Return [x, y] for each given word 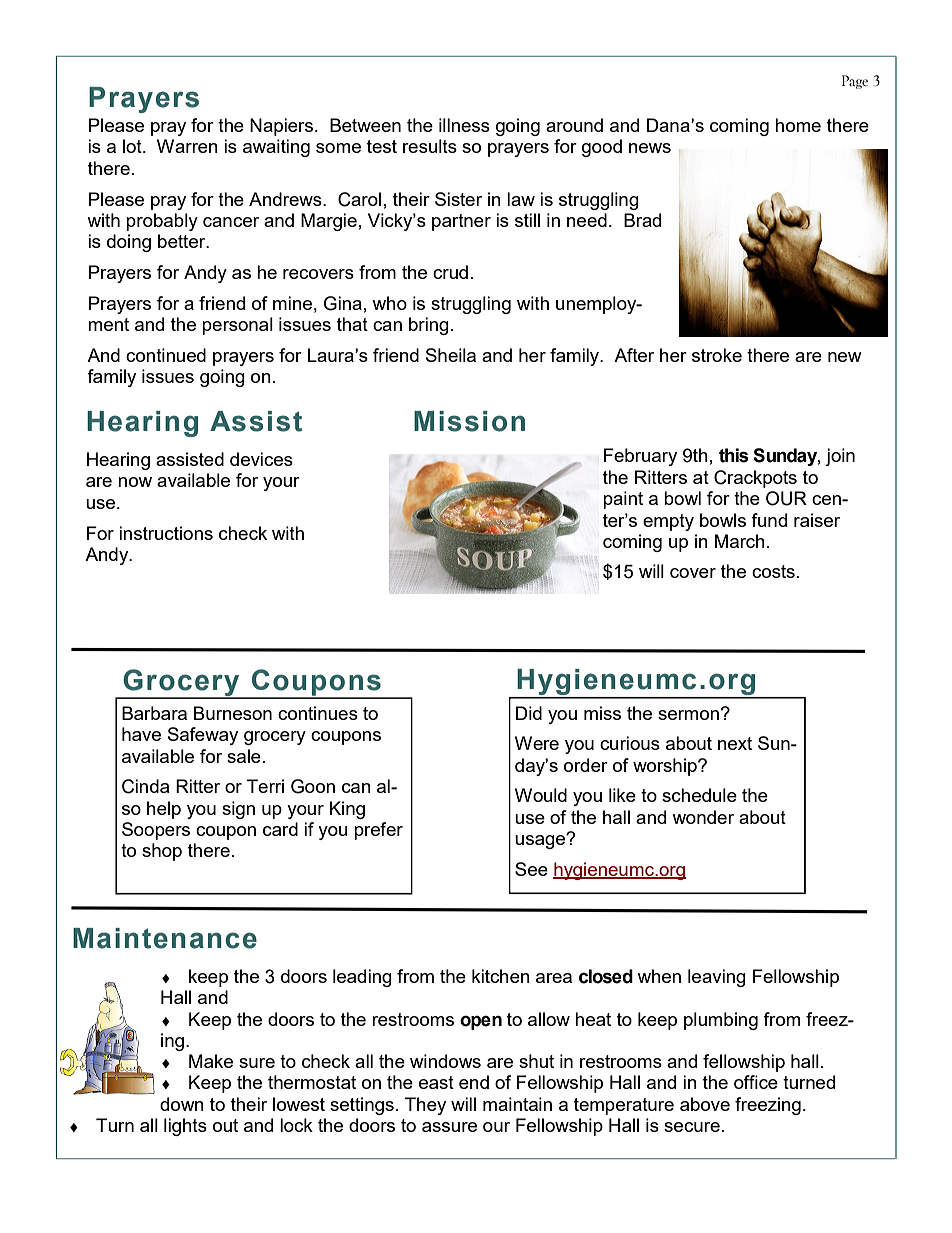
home [798, 125]
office [756, 1082]
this [734, 455]
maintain [517, 1104]
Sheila [451, 355]
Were [537, 743]
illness [464, 125]
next [735, 743]
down [182, 1104]
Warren [187, 146]
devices [261, 459]
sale [244, 756]
